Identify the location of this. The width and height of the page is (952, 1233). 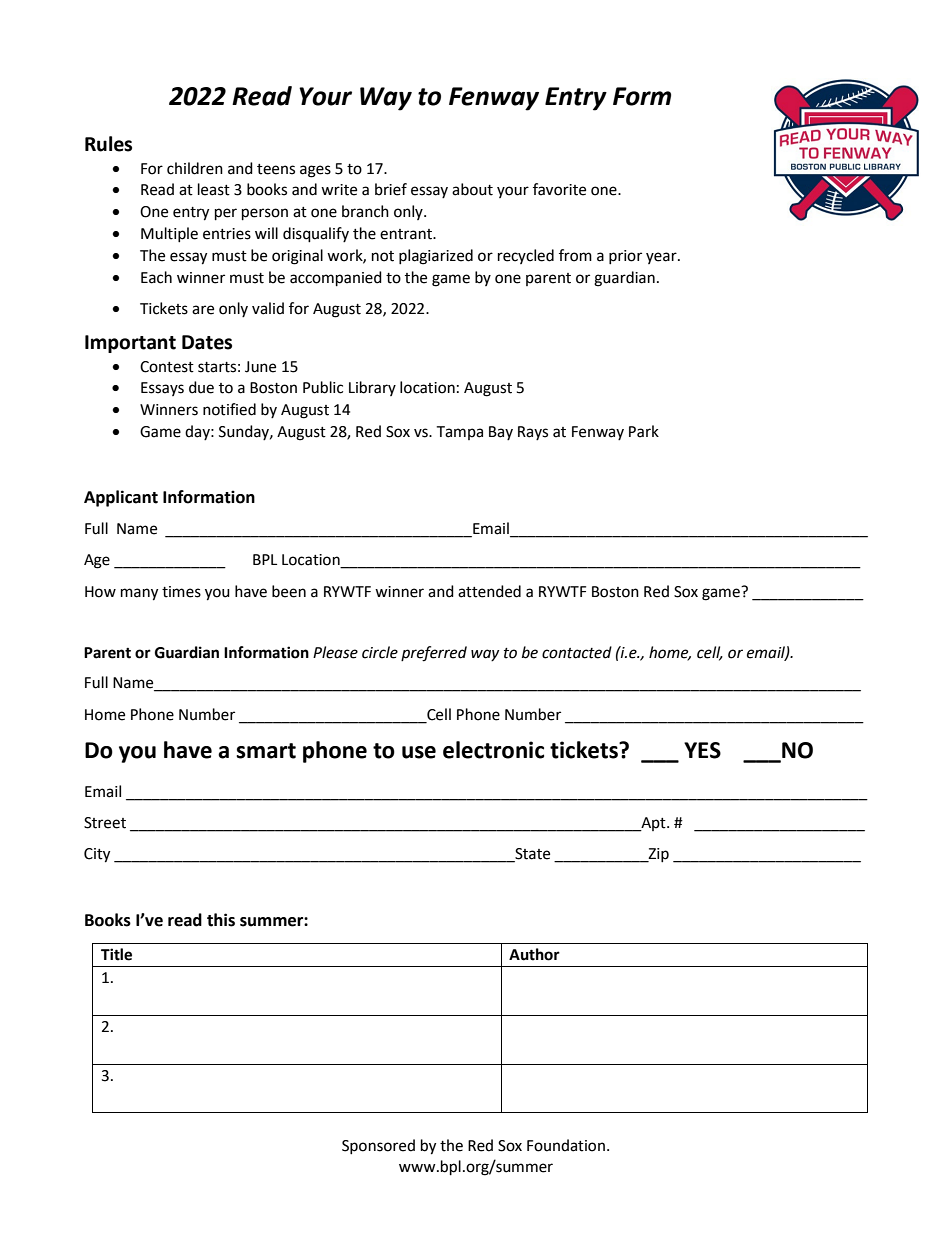
(221, 920).
